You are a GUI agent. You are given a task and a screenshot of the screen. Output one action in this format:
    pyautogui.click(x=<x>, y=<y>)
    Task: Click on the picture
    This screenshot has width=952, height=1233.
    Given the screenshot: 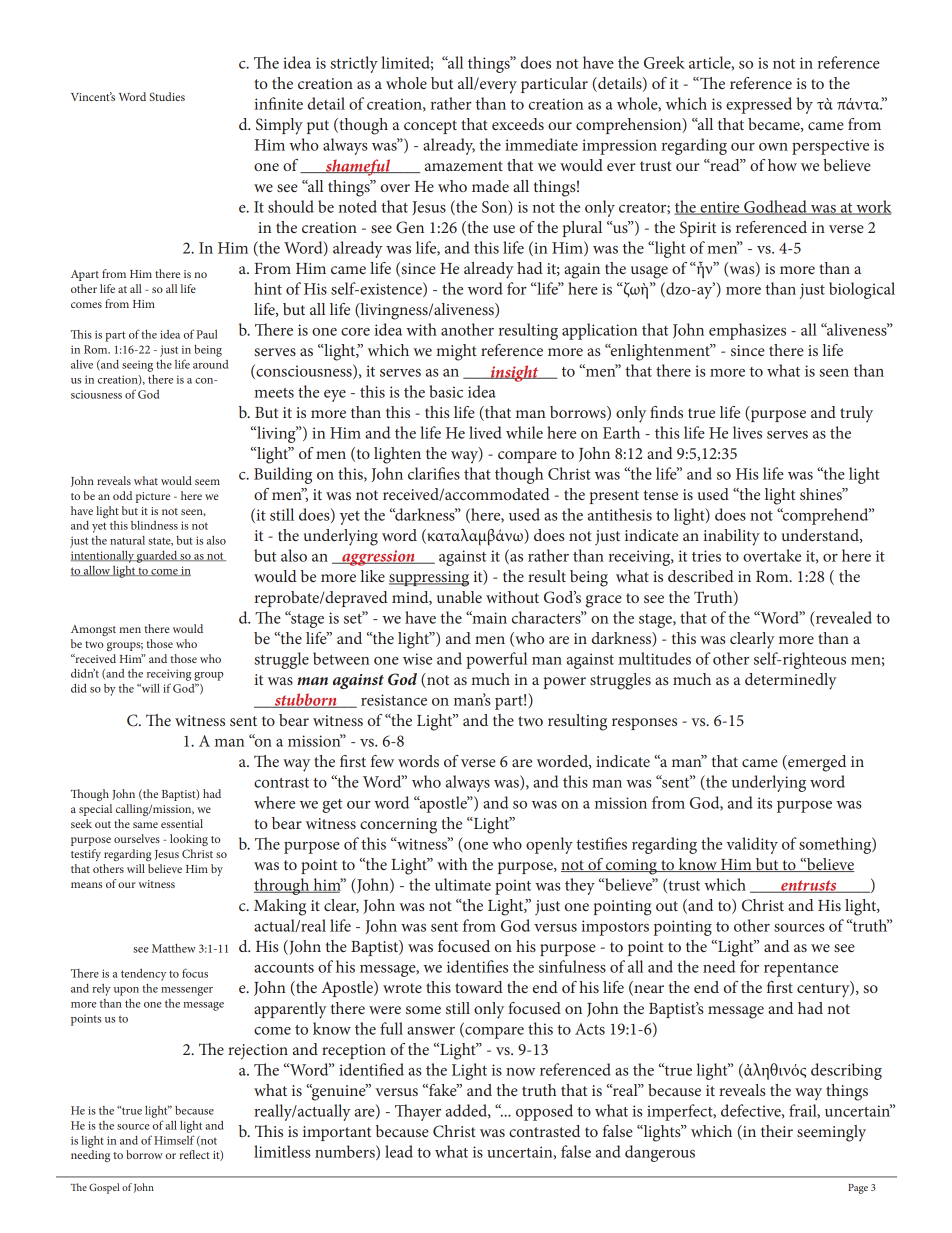 What is the action you would take?
    pyautogui.click(x=153, y=497)
